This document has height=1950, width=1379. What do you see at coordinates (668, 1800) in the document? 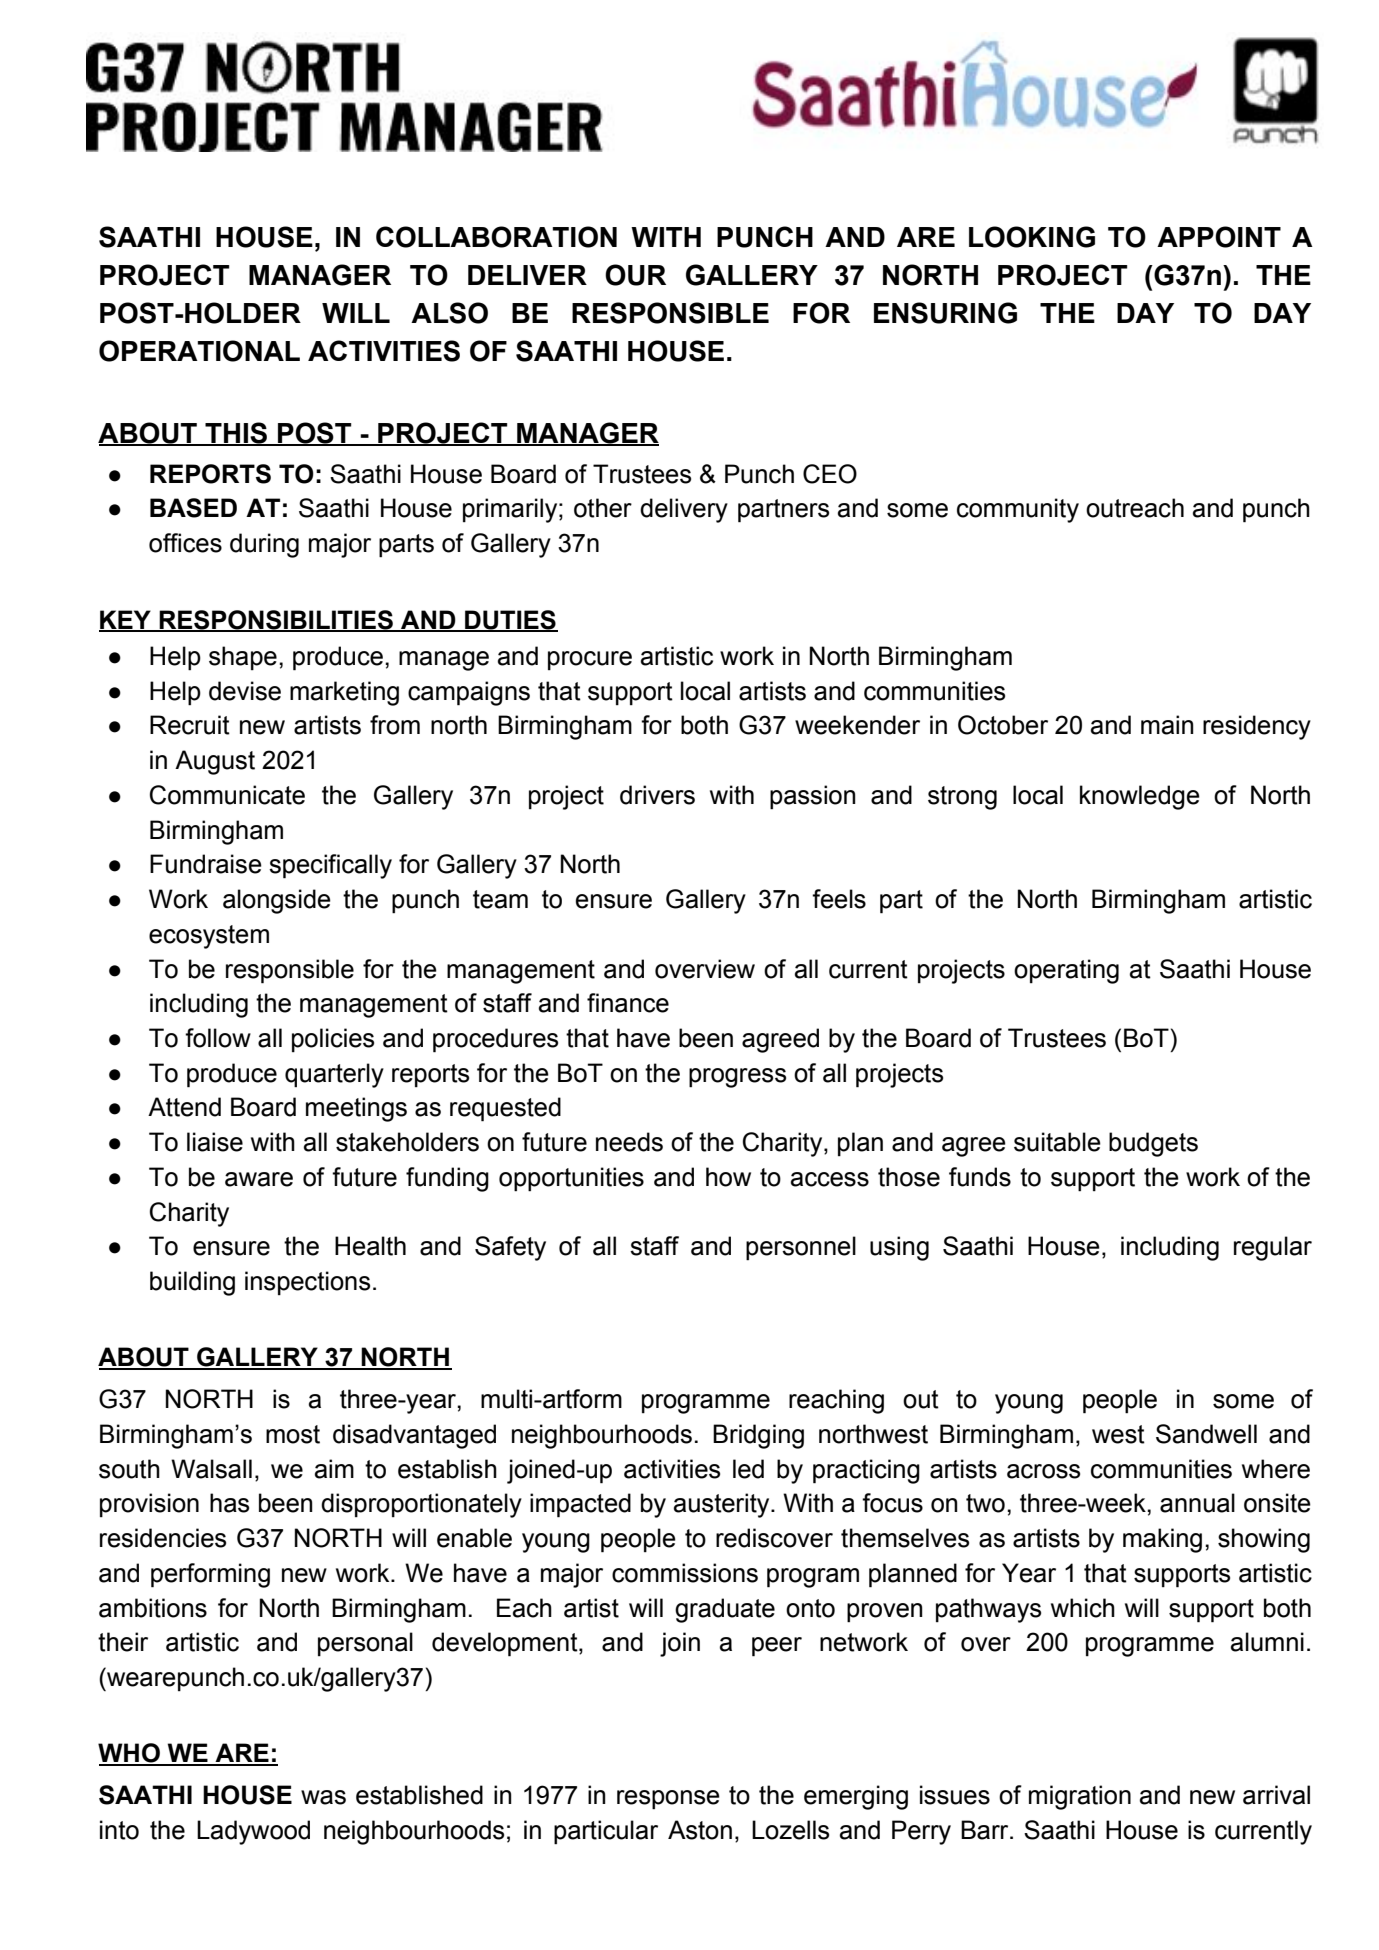
I see `response` at bounding box center [668, 1800].
